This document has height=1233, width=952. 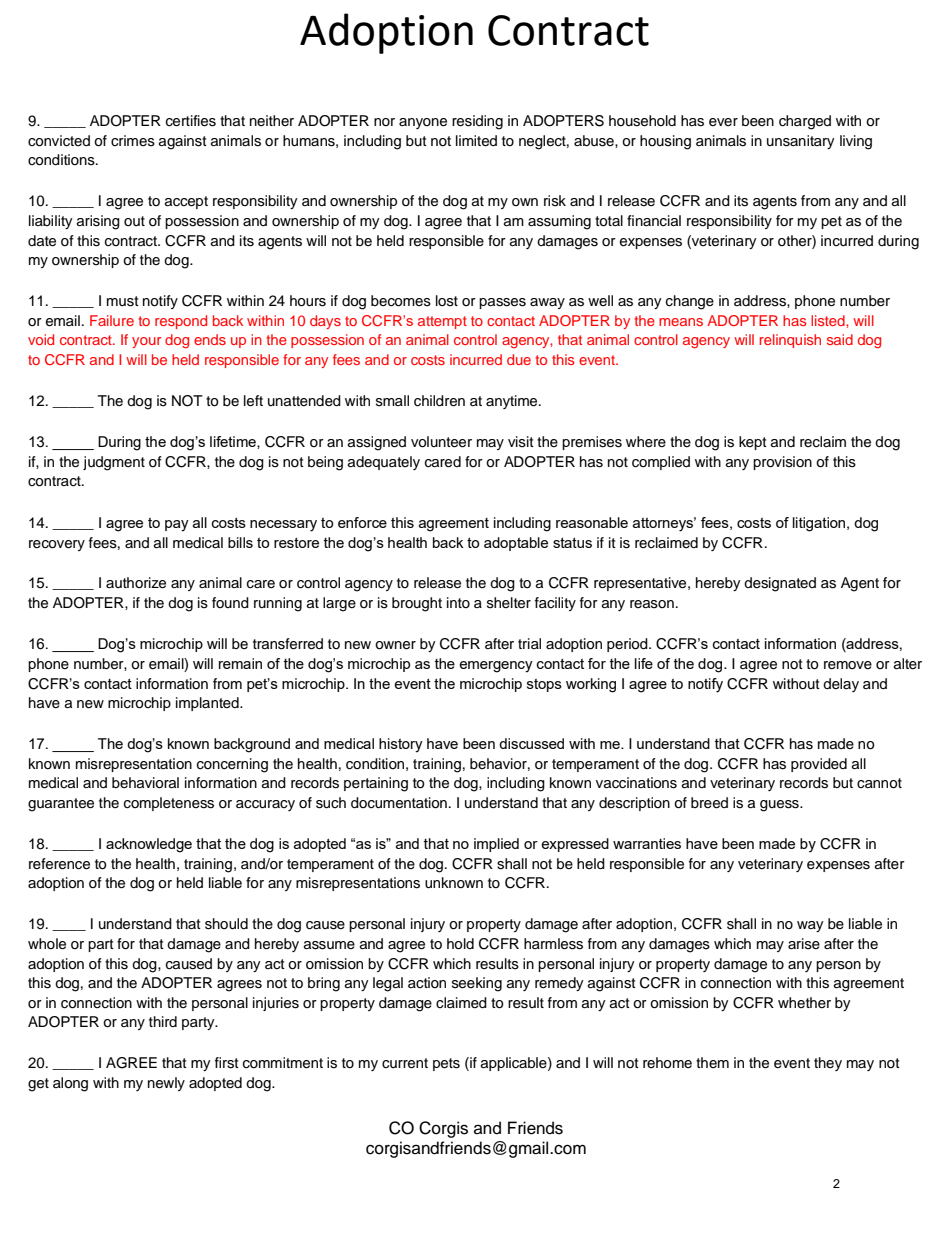 I want to click on provision, so click(x=782, y=463).
